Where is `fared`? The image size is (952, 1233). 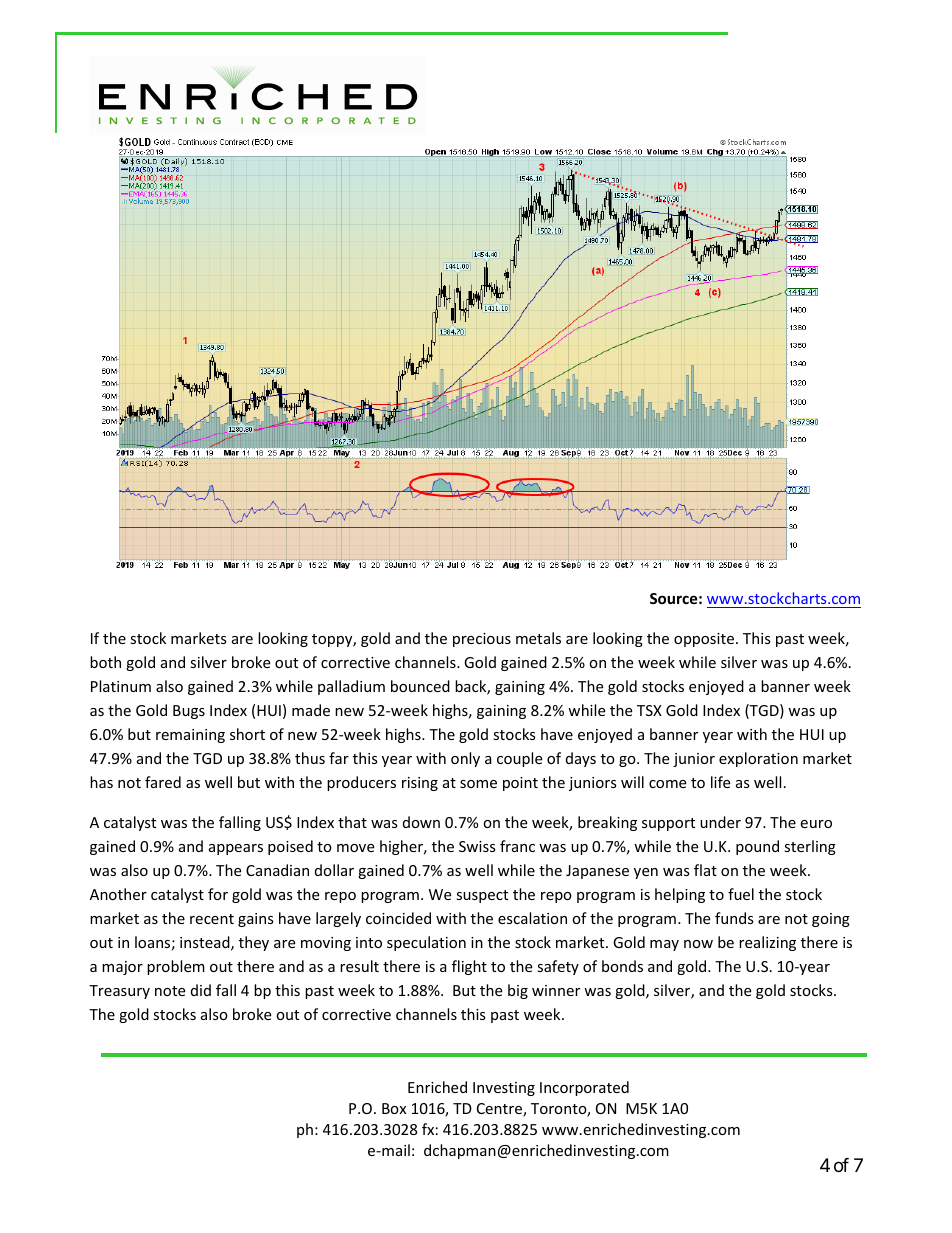 fared is located at coordinates (163, 782).
